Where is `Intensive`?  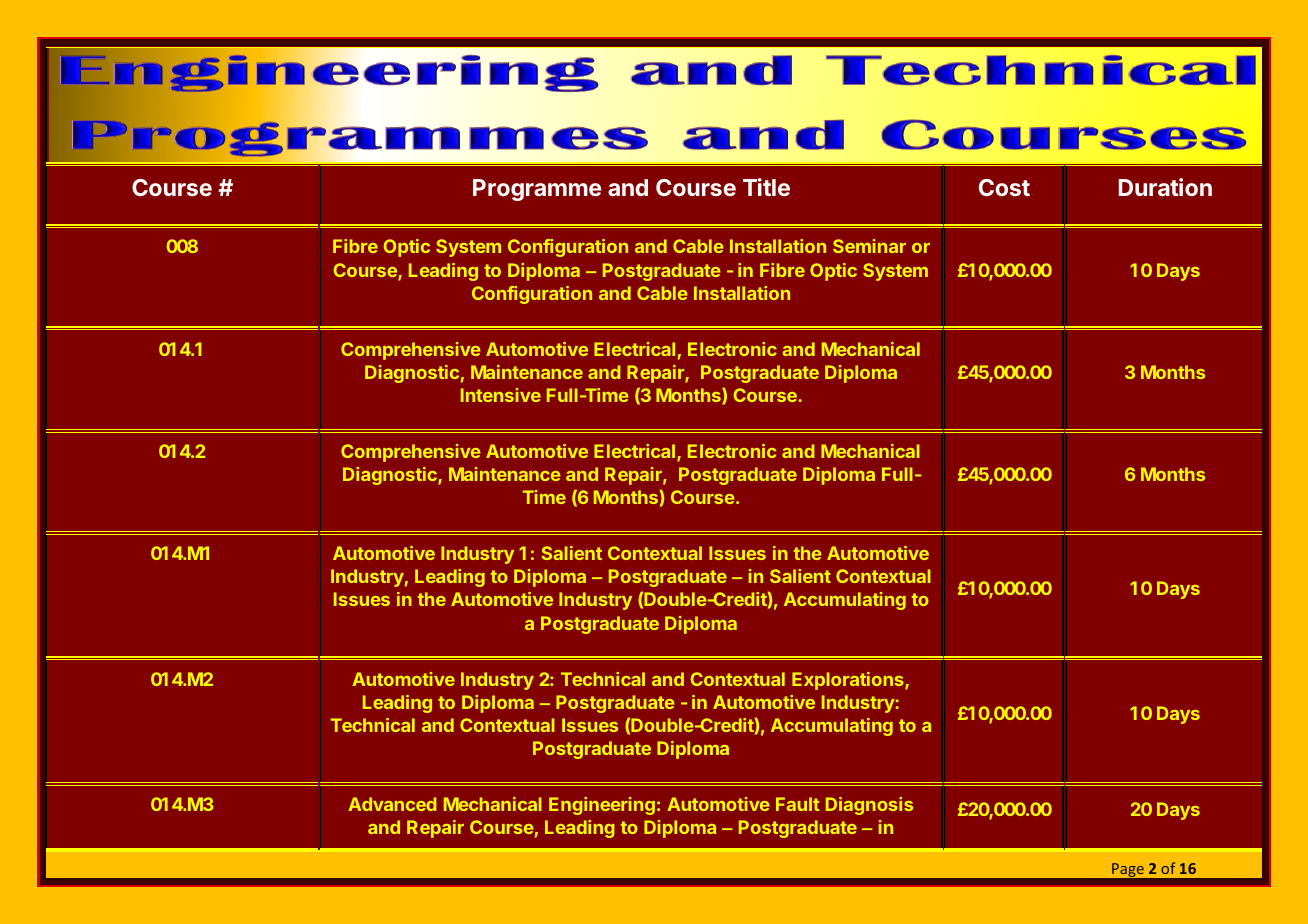
Intensive is located at coordinates (501, 395).
